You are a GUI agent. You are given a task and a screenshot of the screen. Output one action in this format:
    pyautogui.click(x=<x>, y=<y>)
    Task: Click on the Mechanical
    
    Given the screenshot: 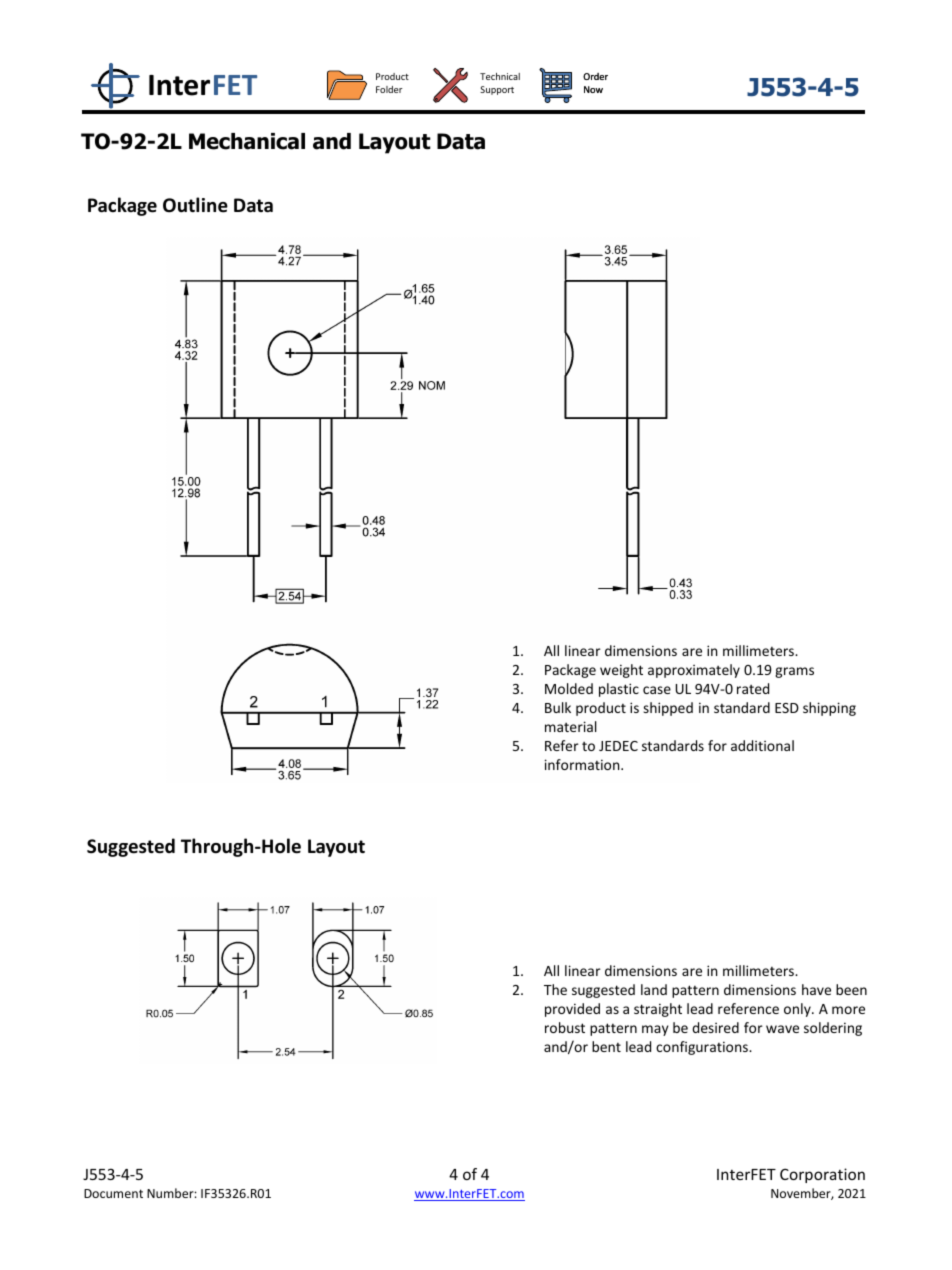 What is the action you would take?
    pyautogui.click(x=247, y=141)
